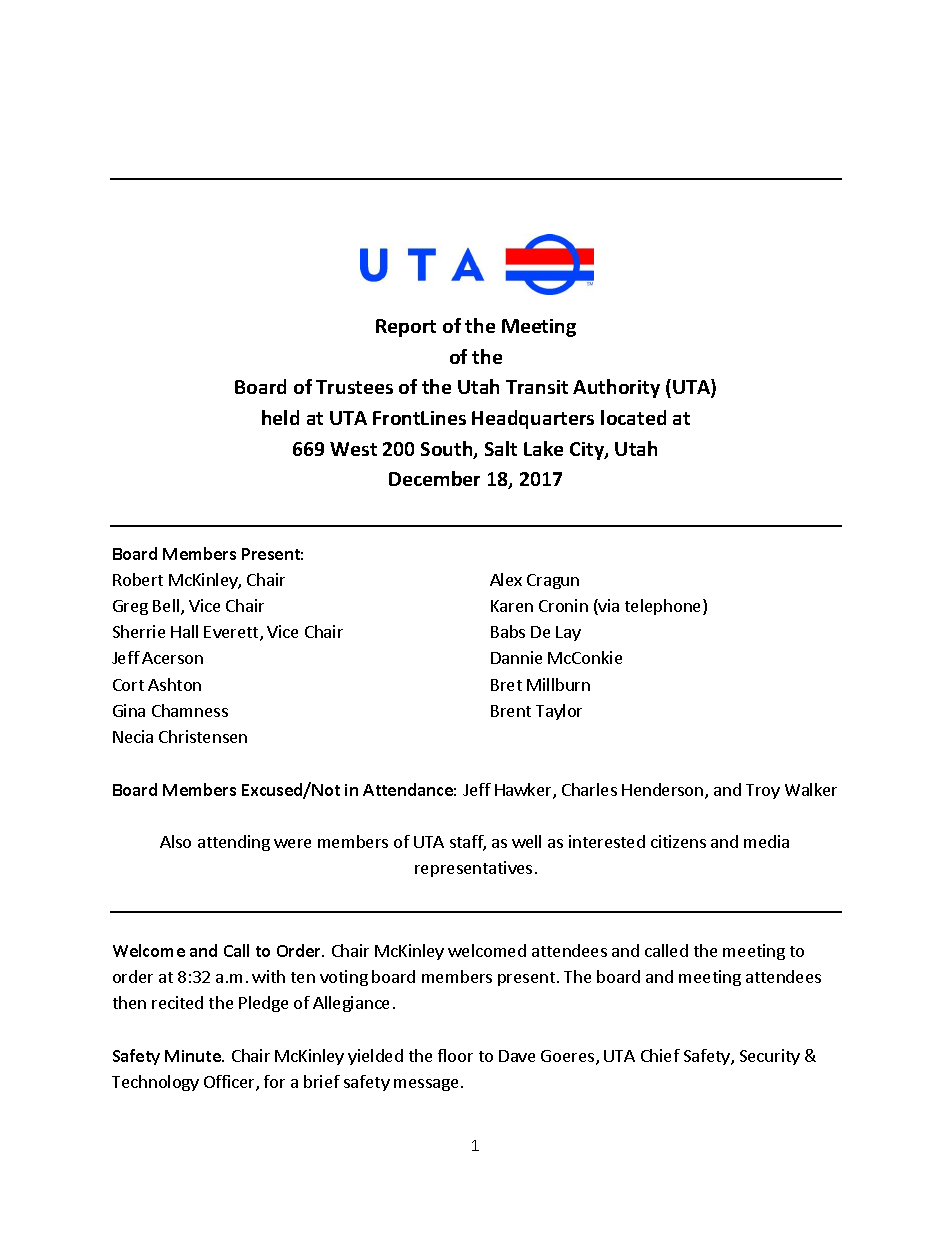 This document has height=1233, width=952. Describe the element at coordinates (616, 388) in the document. I see `Authority` at that location.
